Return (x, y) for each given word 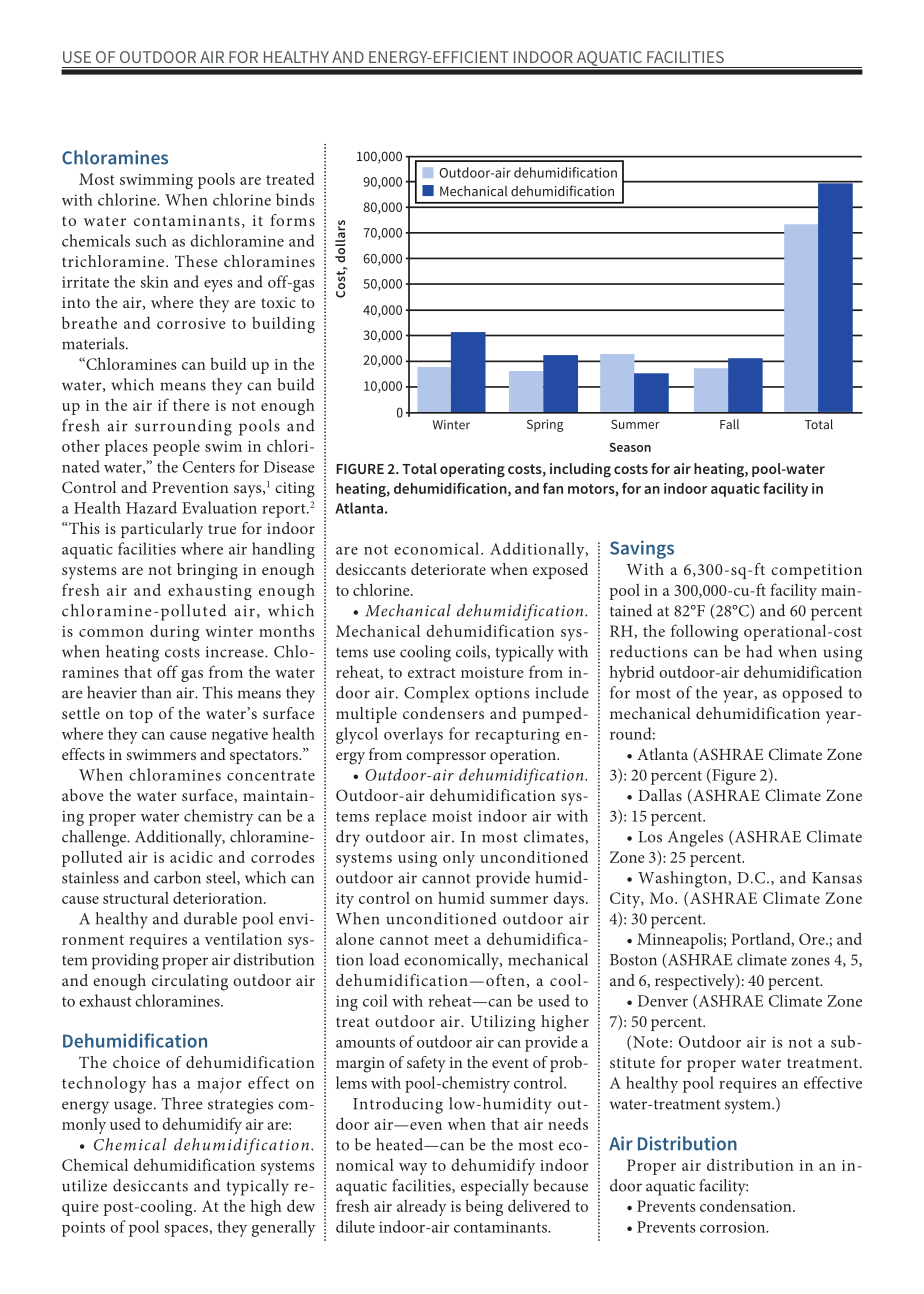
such (151, 240)
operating (472, 470)
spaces (186, 1231)
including (580, 470)
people (176, 447)
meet (451, 940)
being (484, 1207)
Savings (642, 549)
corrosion (734, 1227)
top (141, 716)
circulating (190, 982)
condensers (443, 713)
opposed (812, 694)
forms (292, 220)
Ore (813, 939)
